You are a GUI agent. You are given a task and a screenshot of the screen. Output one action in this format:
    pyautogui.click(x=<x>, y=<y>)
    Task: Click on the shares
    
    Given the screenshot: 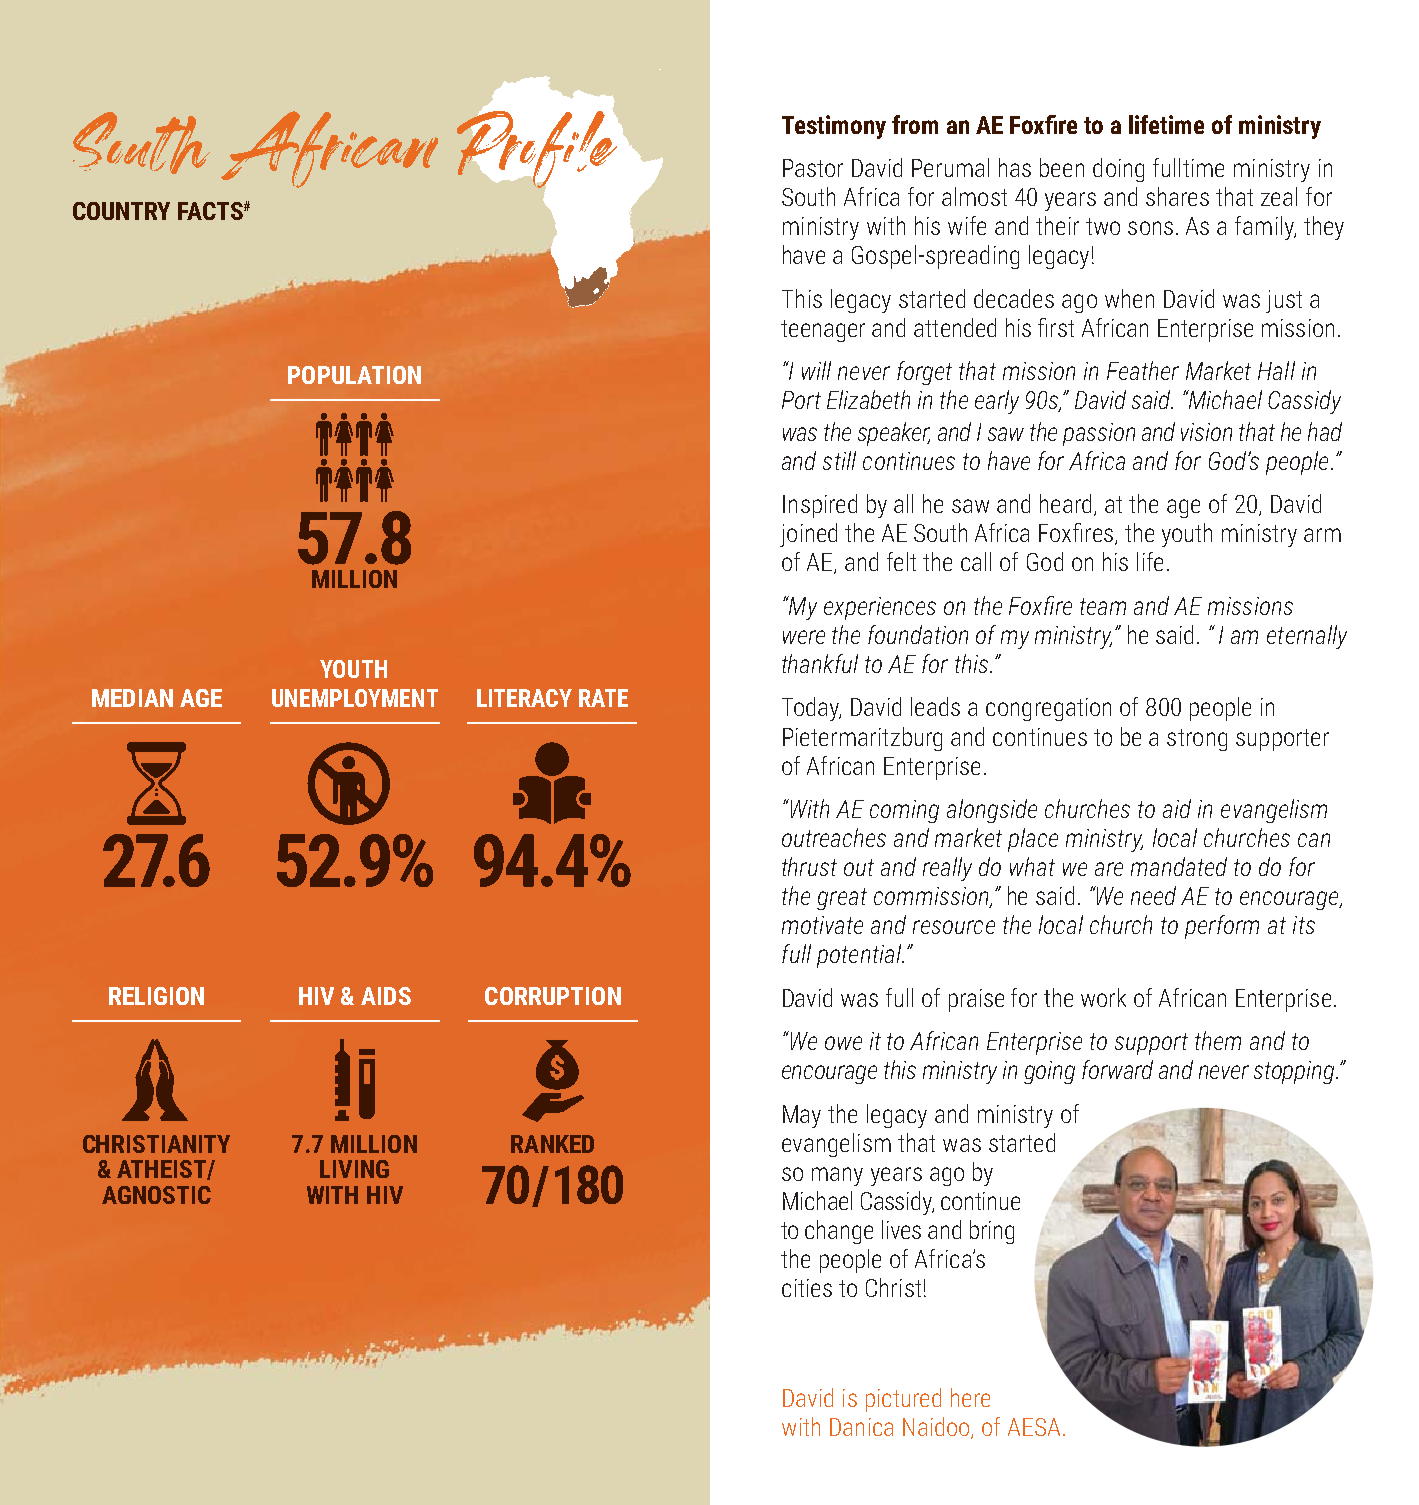 What is the action you would take?
    pyautogui.click(x=1177, y=196)
